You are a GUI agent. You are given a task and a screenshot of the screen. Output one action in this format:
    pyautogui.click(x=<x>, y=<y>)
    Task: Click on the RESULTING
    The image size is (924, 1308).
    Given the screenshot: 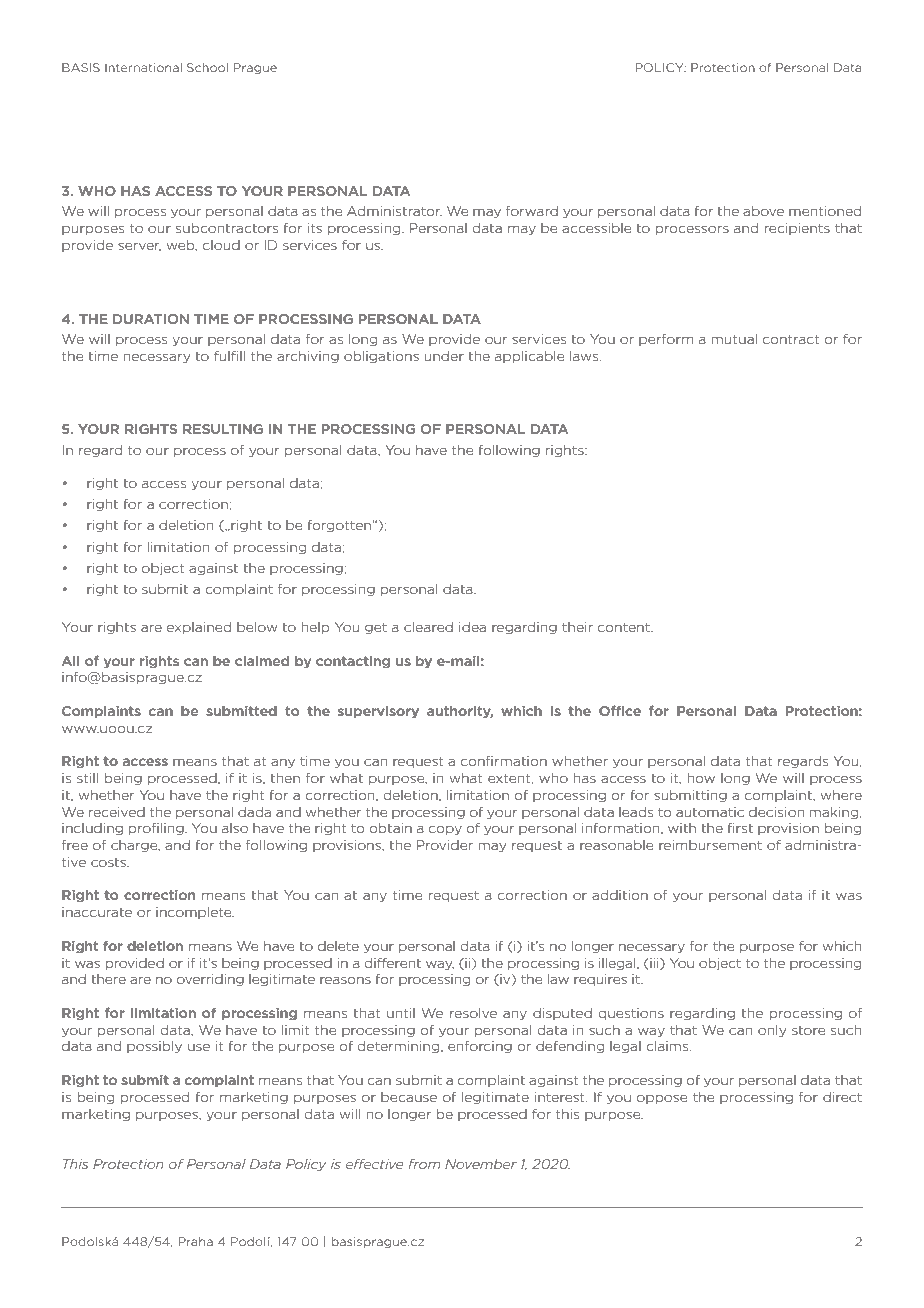 What is the action you would take?
    pyautogui.click(x=223, y=429)
